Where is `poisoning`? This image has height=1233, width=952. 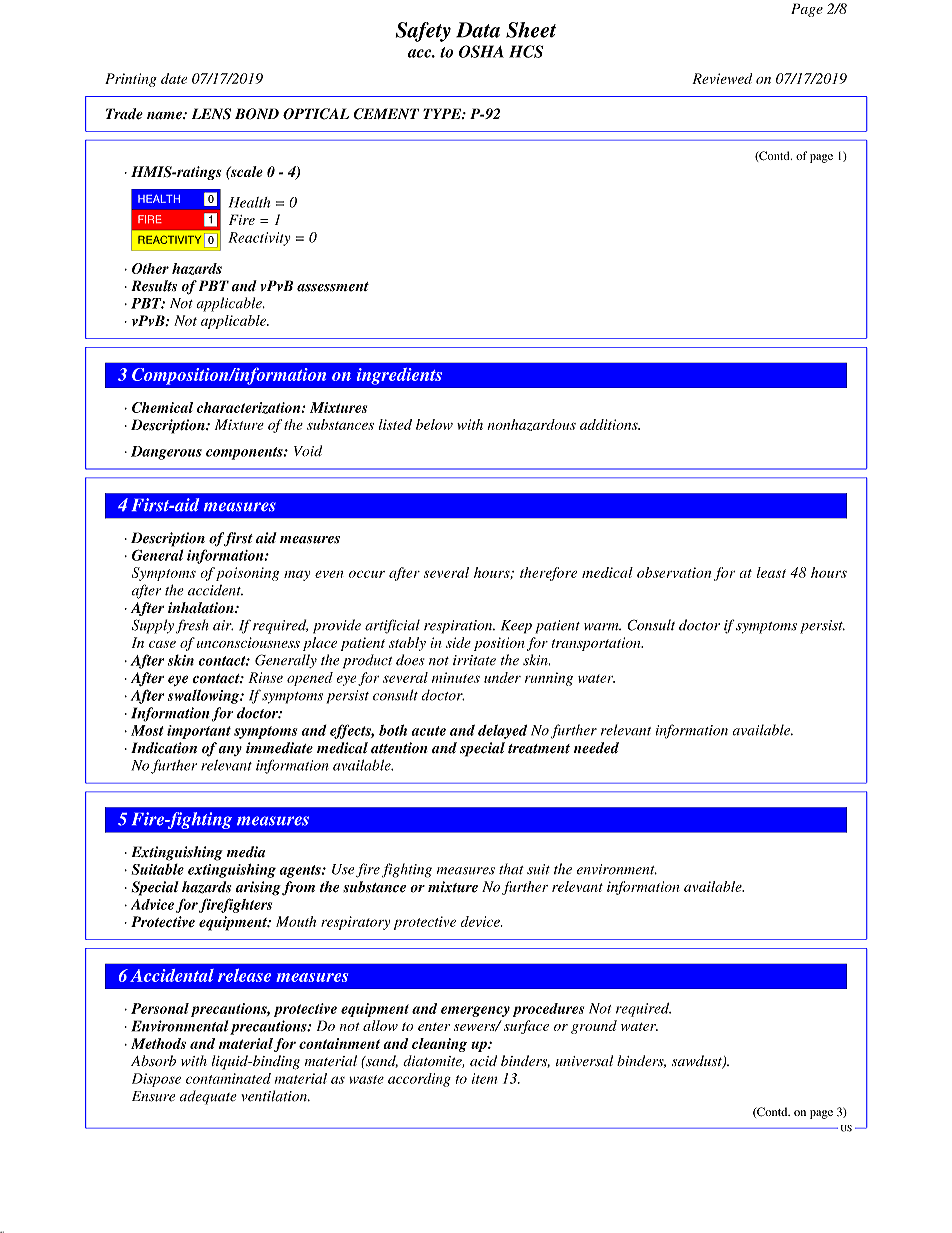 poisoning is located at coordinates (247, 574).
